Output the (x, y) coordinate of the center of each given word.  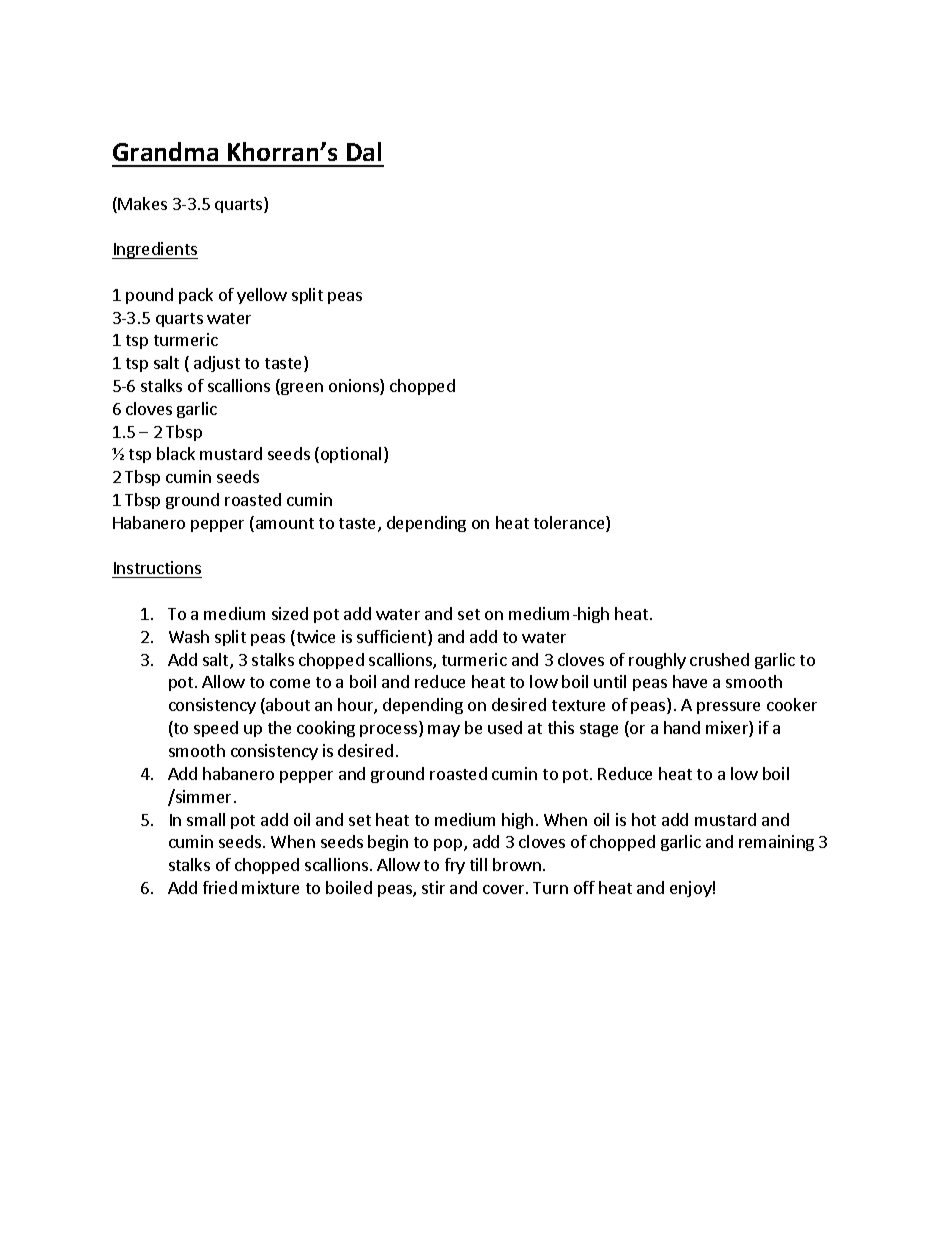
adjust (217, 364)
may (444, 731)
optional (351, 455)
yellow (262, 296)
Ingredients (155, 250)
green (301, 389)
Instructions (157, 567)
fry (455, 866)
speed (216, 729)
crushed (719, 659)
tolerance (570, 524)
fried (220, 887)
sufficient (393, 638)
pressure (728, 708)
